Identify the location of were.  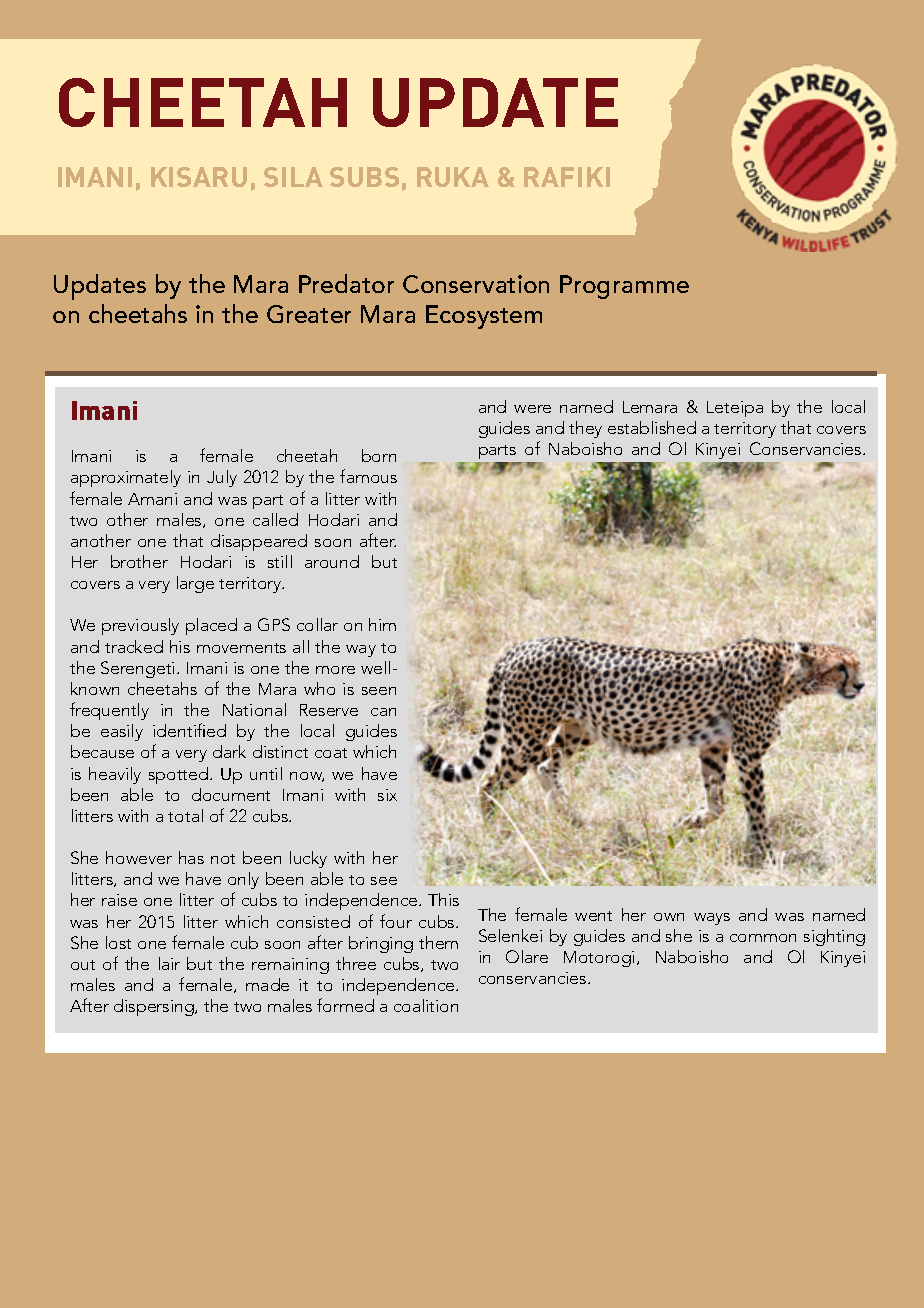
(532, 409).
